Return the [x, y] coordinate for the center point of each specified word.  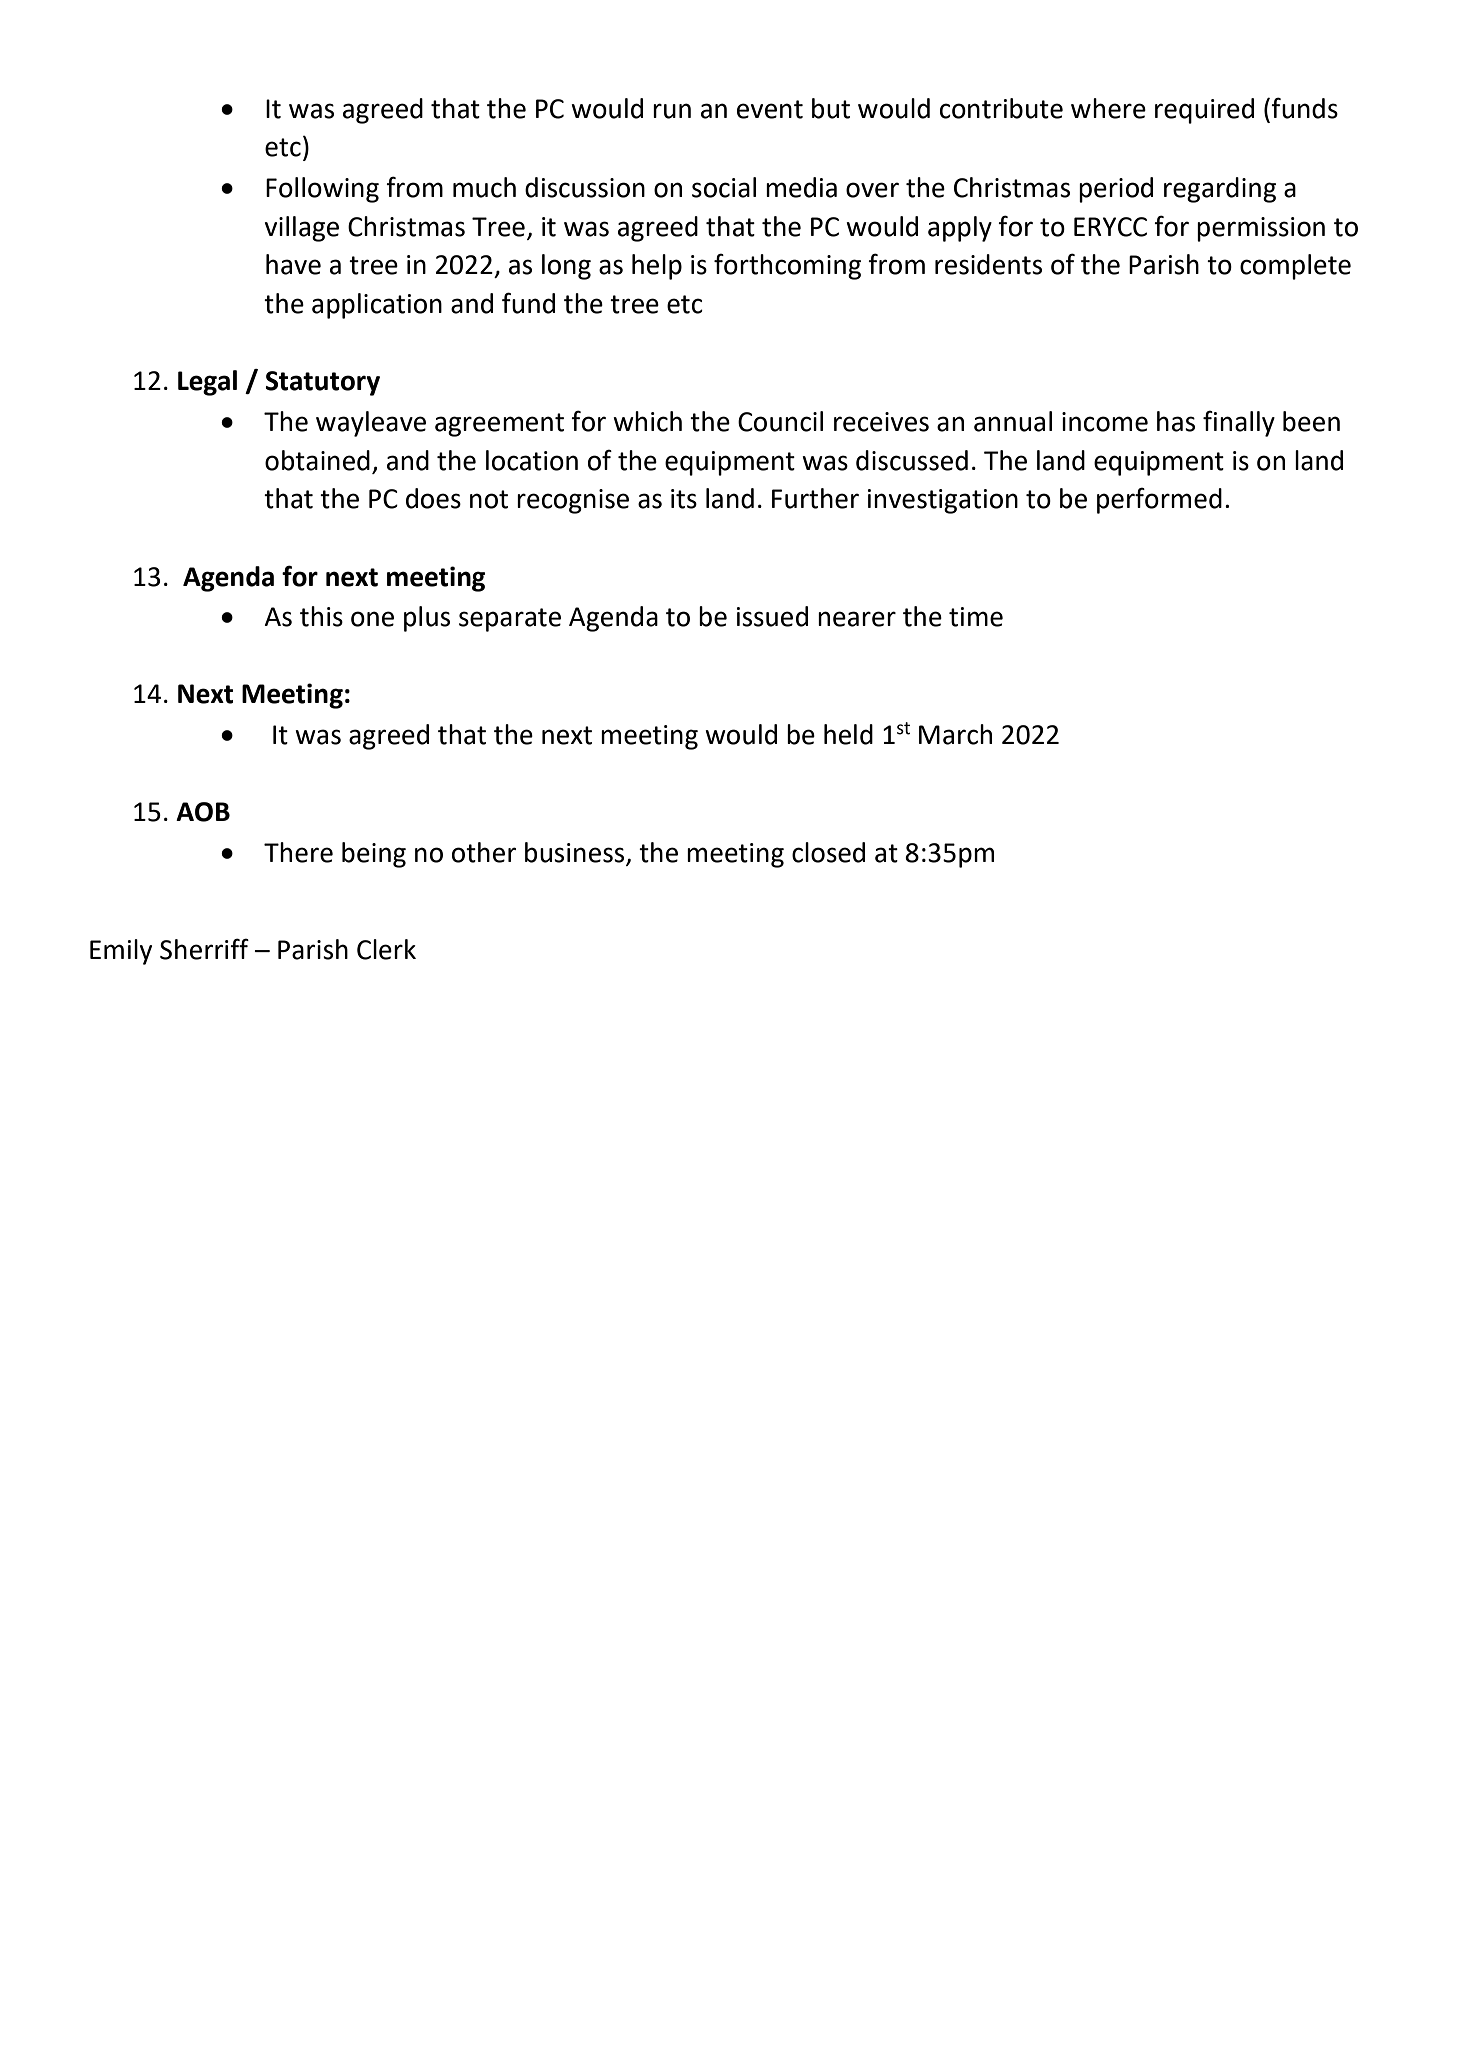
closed [828, 852]
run [672, 111]
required [1204, 111]
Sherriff [204, 949]
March [955, 734]
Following [322, 190]
